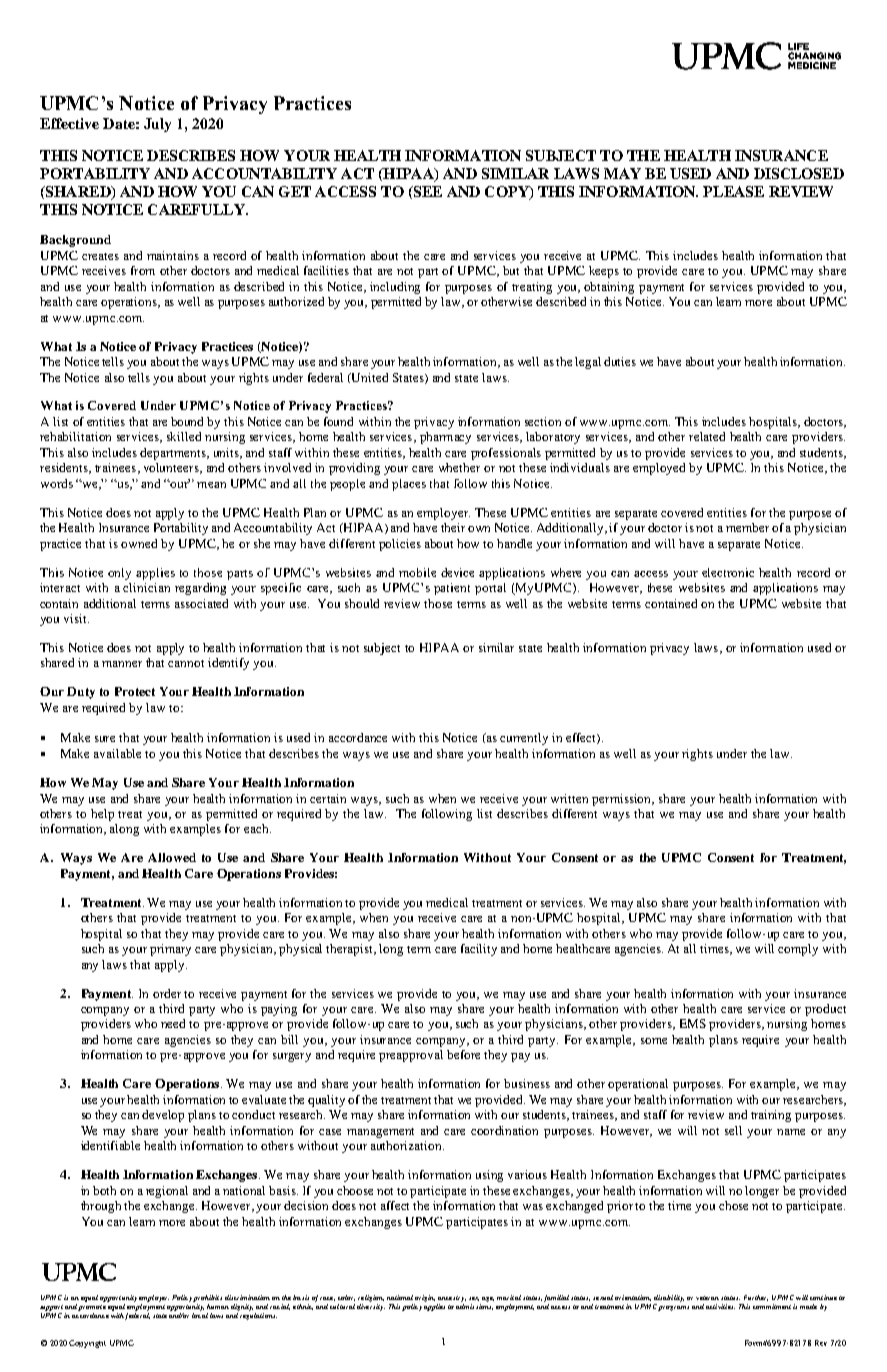  What do you see at coordinates (426, 192) in the screenshot?
I see `SEE` at bounding box center [426, 192].
